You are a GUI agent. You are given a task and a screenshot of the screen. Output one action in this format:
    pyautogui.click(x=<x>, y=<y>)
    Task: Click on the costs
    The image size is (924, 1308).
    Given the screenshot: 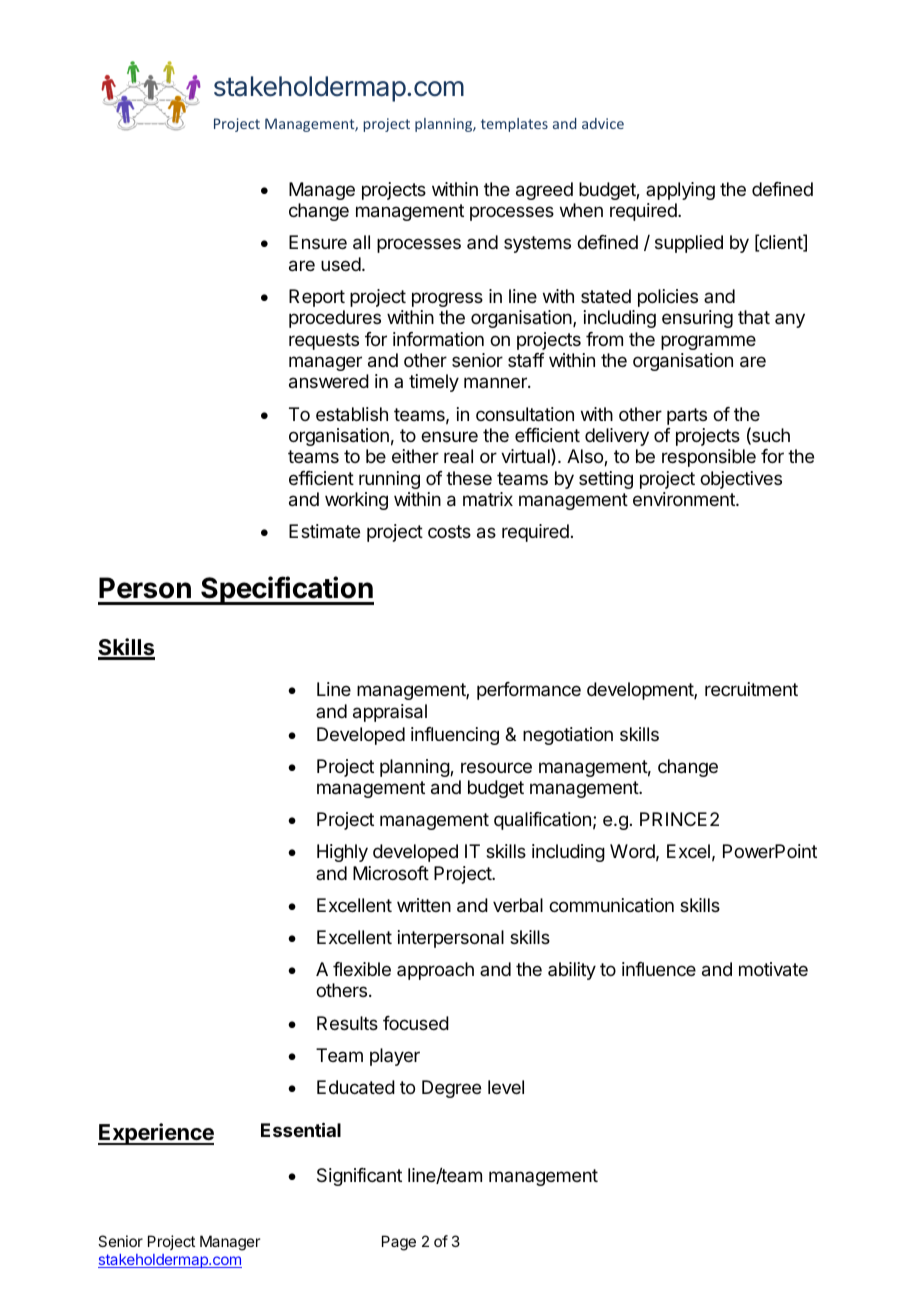 What is the action you would take?
    pyautogui.click(x=449, y=531)
